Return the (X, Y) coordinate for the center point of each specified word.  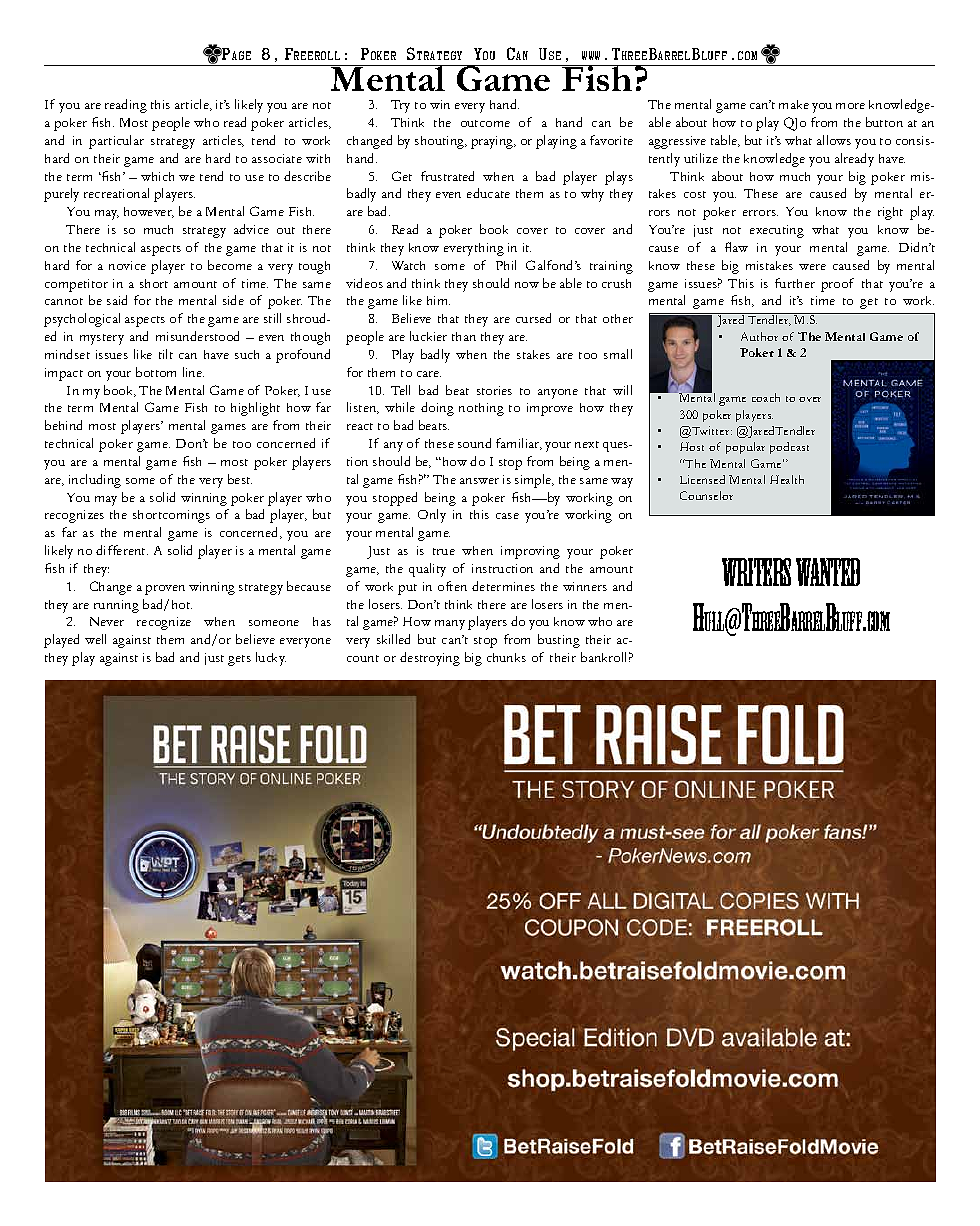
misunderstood (197, 336)
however (149, 212)
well (95, 639)
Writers (756, 572)
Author (759, 336)
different (122, 550)
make (794, 104)
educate (488, 193)
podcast (789, 448)
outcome (485, 123)
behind (63, 425)
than (464, 336)
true (444, 551)
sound (474, 443)
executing (777, 231)
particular (116, 142)
